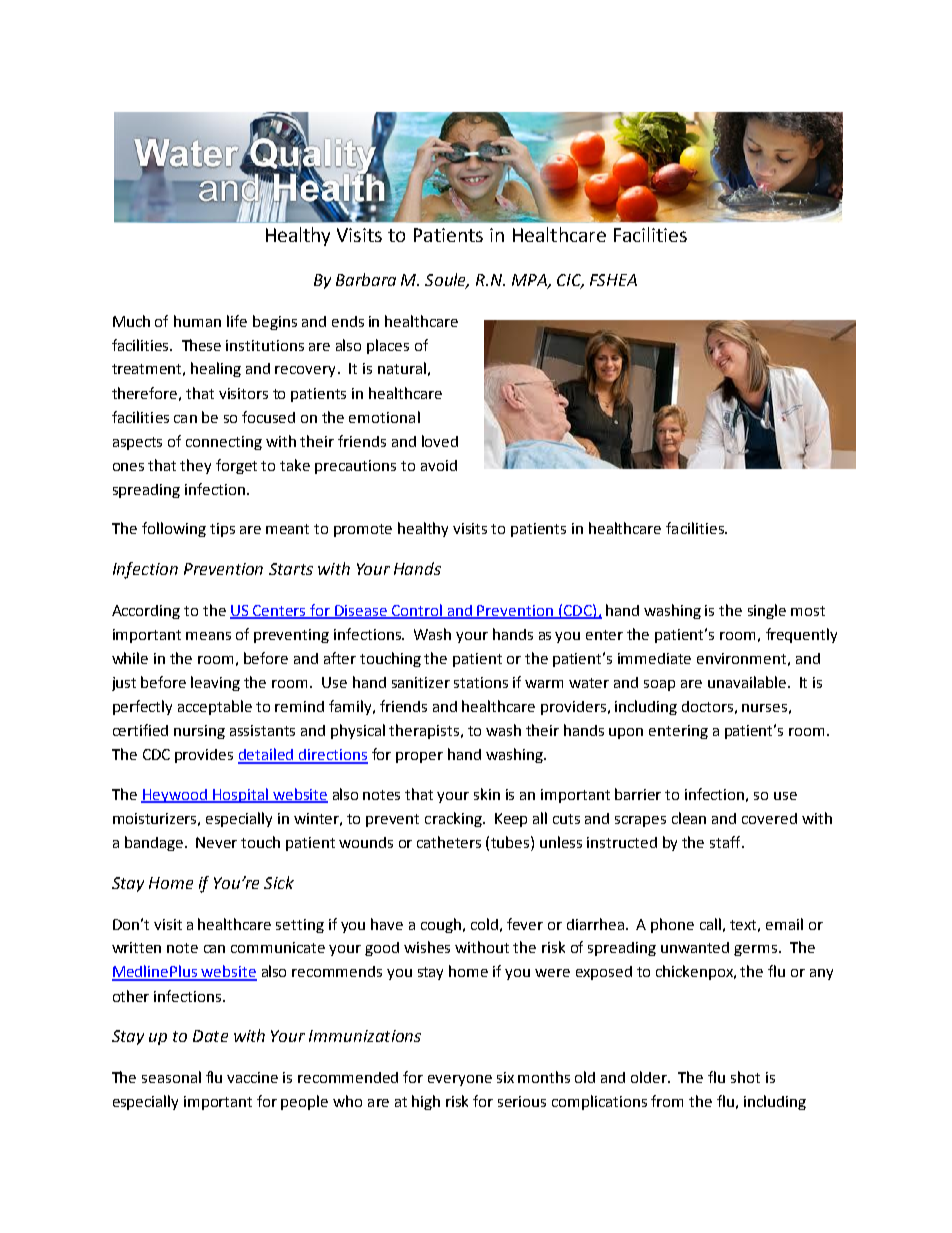  I want to click on CIC, so click(570, 281).
